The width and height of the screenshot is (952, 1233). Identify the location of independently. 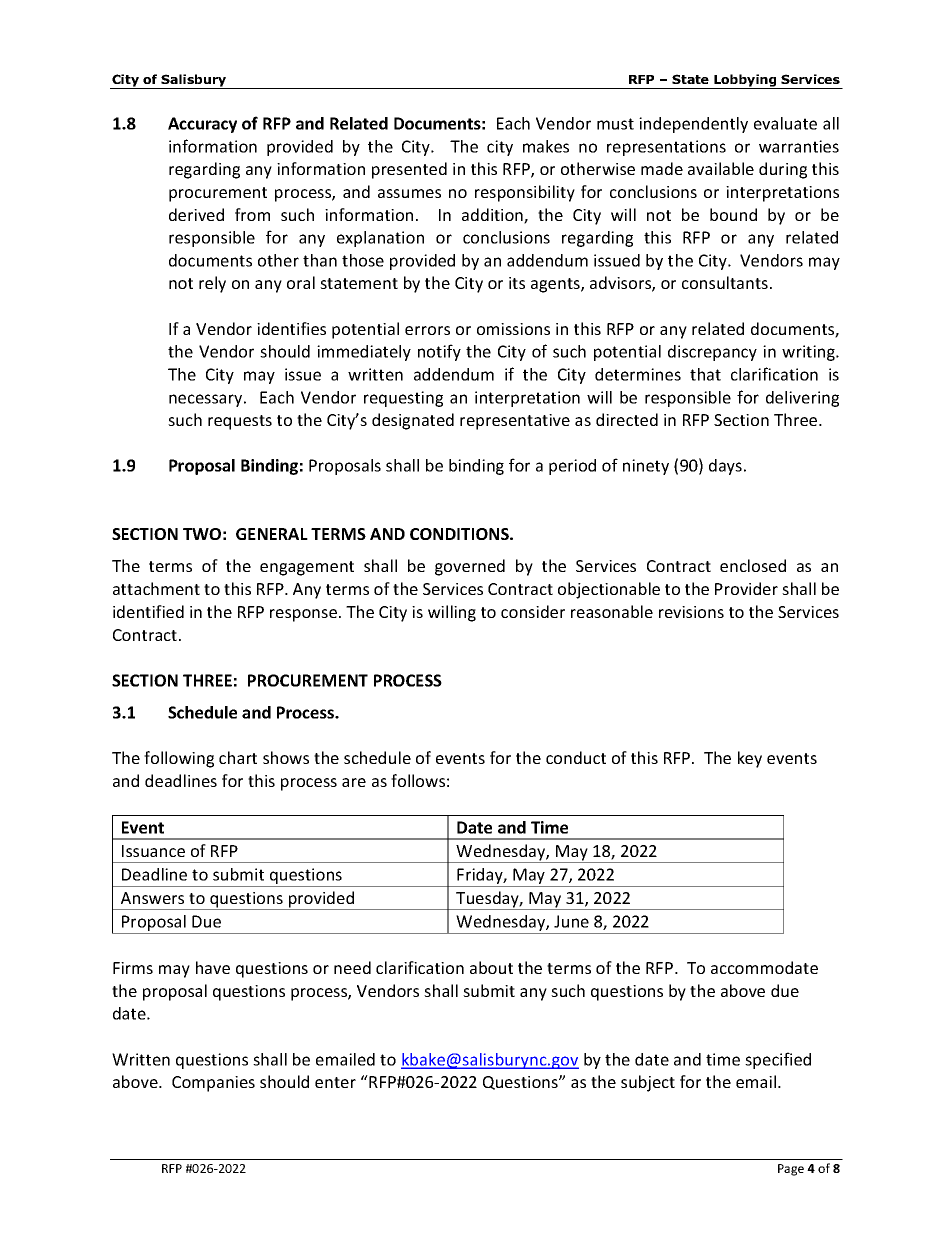
(693, 125).
